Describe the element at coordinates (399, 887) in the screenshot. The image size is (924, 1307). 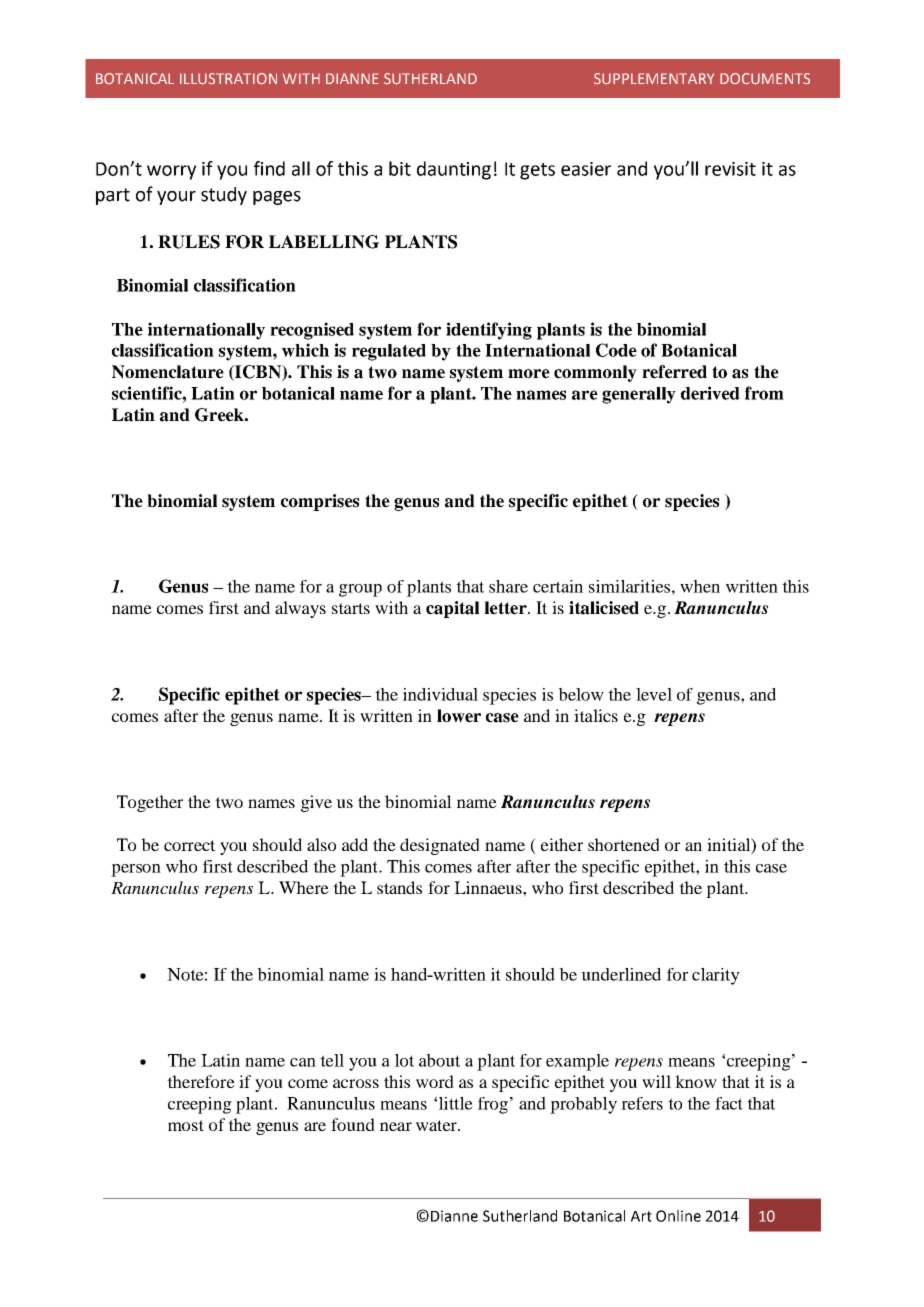
I see `stands` at that location.
